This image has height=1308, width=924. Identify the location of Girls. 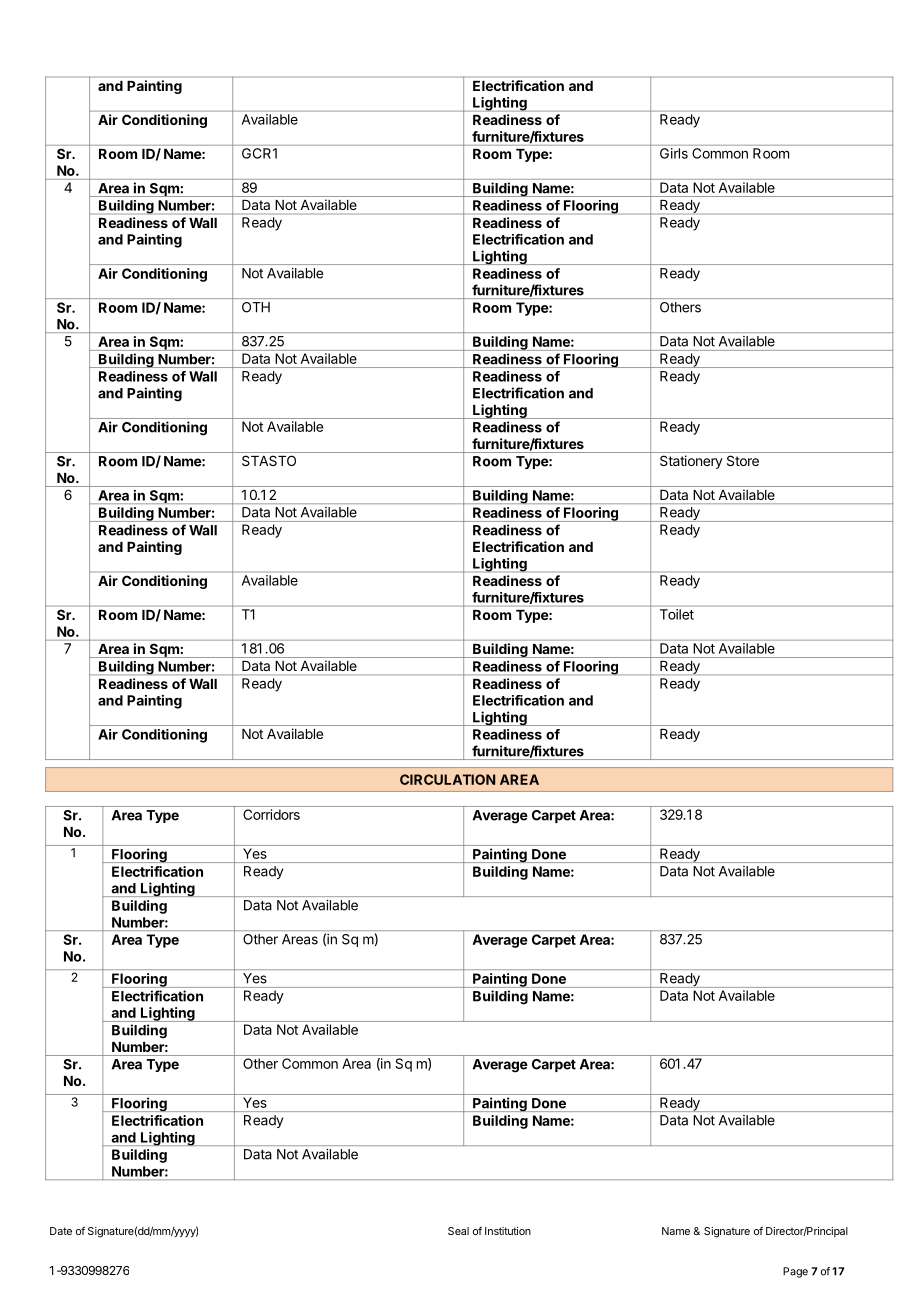
(674, 153).
